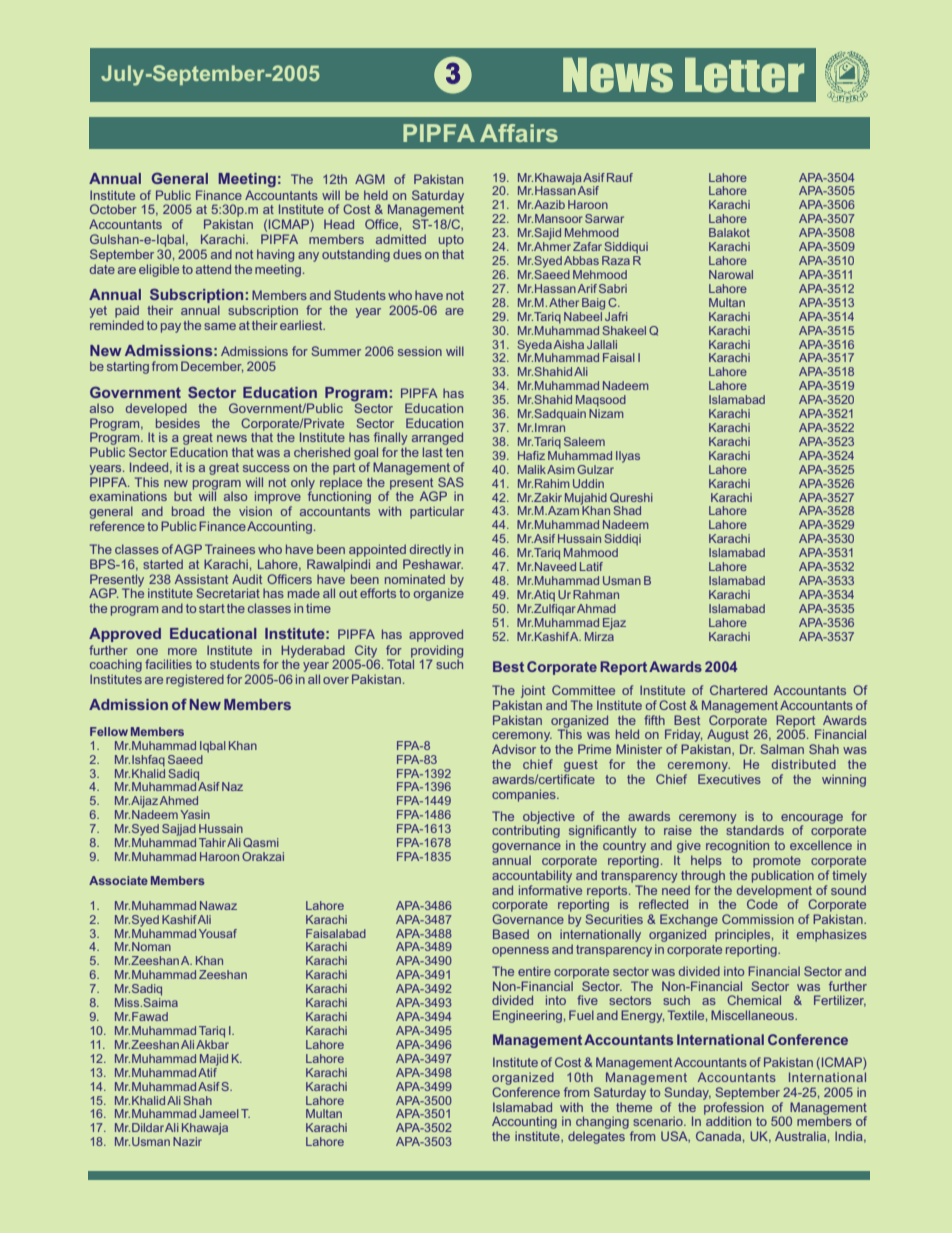 The height and width of the image is (1233, 952). What do you see at coordinates (218, 1113) in the image?
I see `Jameel` at bounding box center [218, 1113].
